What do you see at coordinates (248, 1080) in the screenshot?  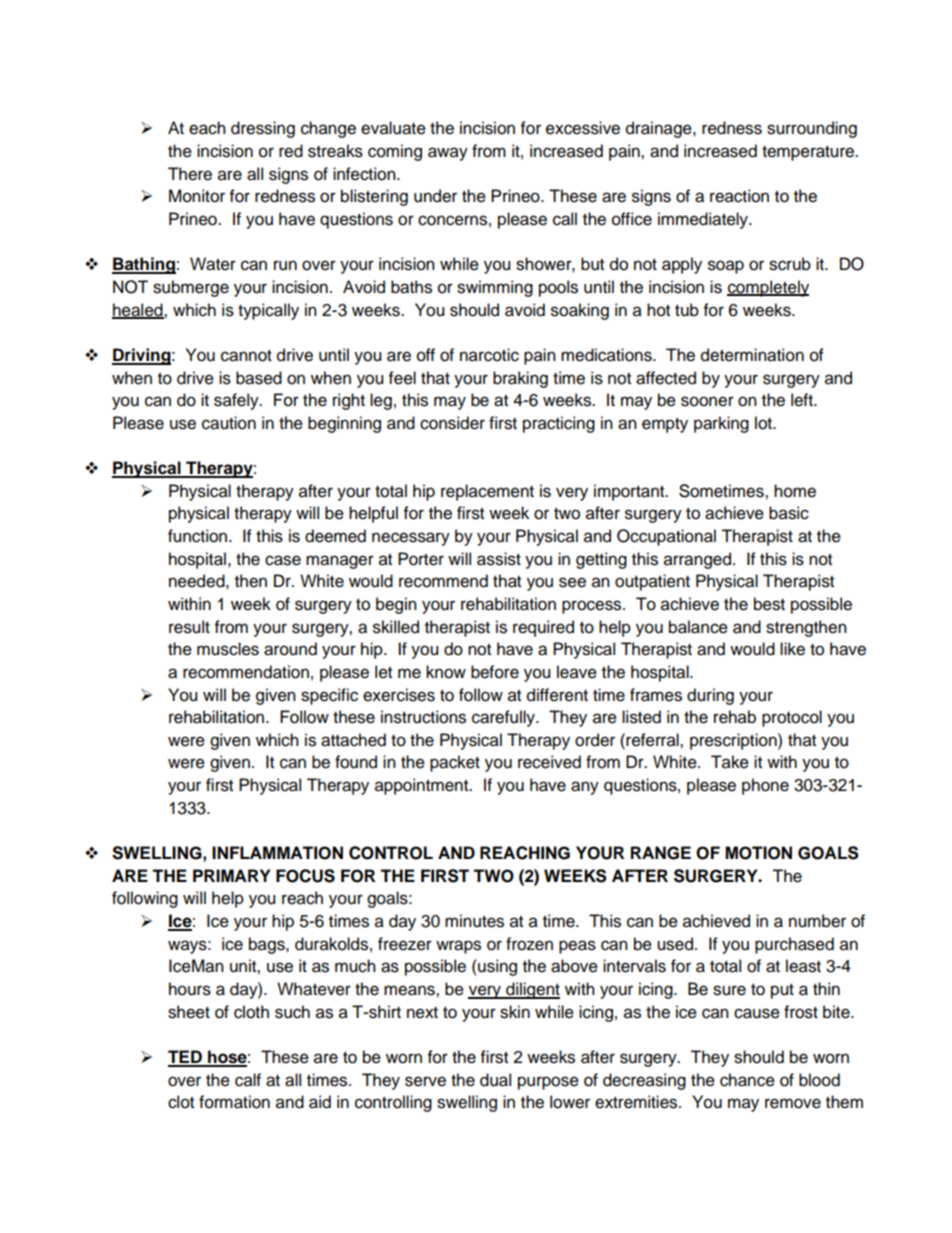 I see `calf` at bounding box center [248, 1080].
